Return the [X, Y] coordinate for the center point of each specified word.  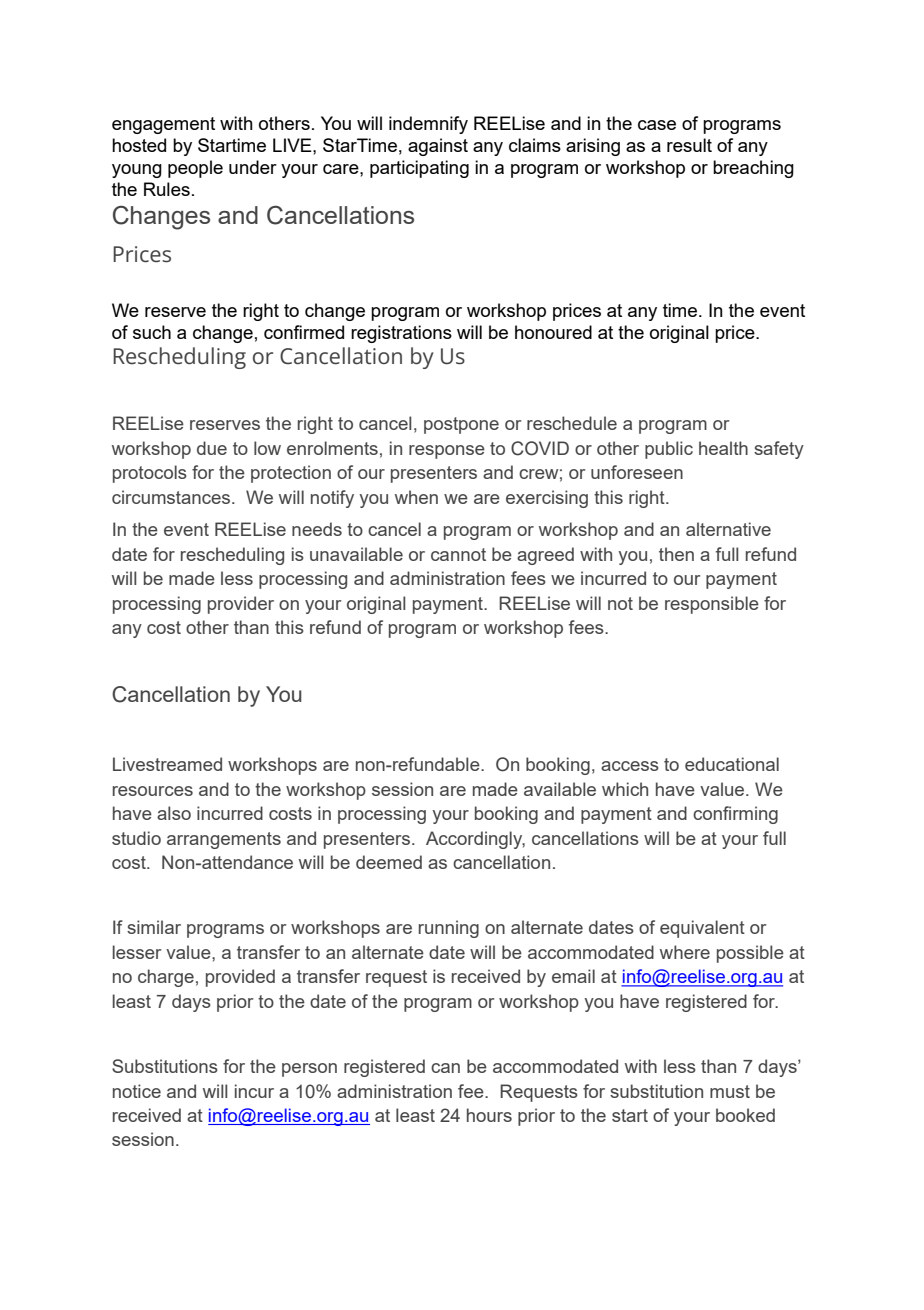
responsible [712, 605]
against [438, 147]
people [195, 169]
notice [137, 1091]
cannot [458, 554]
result [689, 145]
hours [489, 1115]
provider [241, 605]
